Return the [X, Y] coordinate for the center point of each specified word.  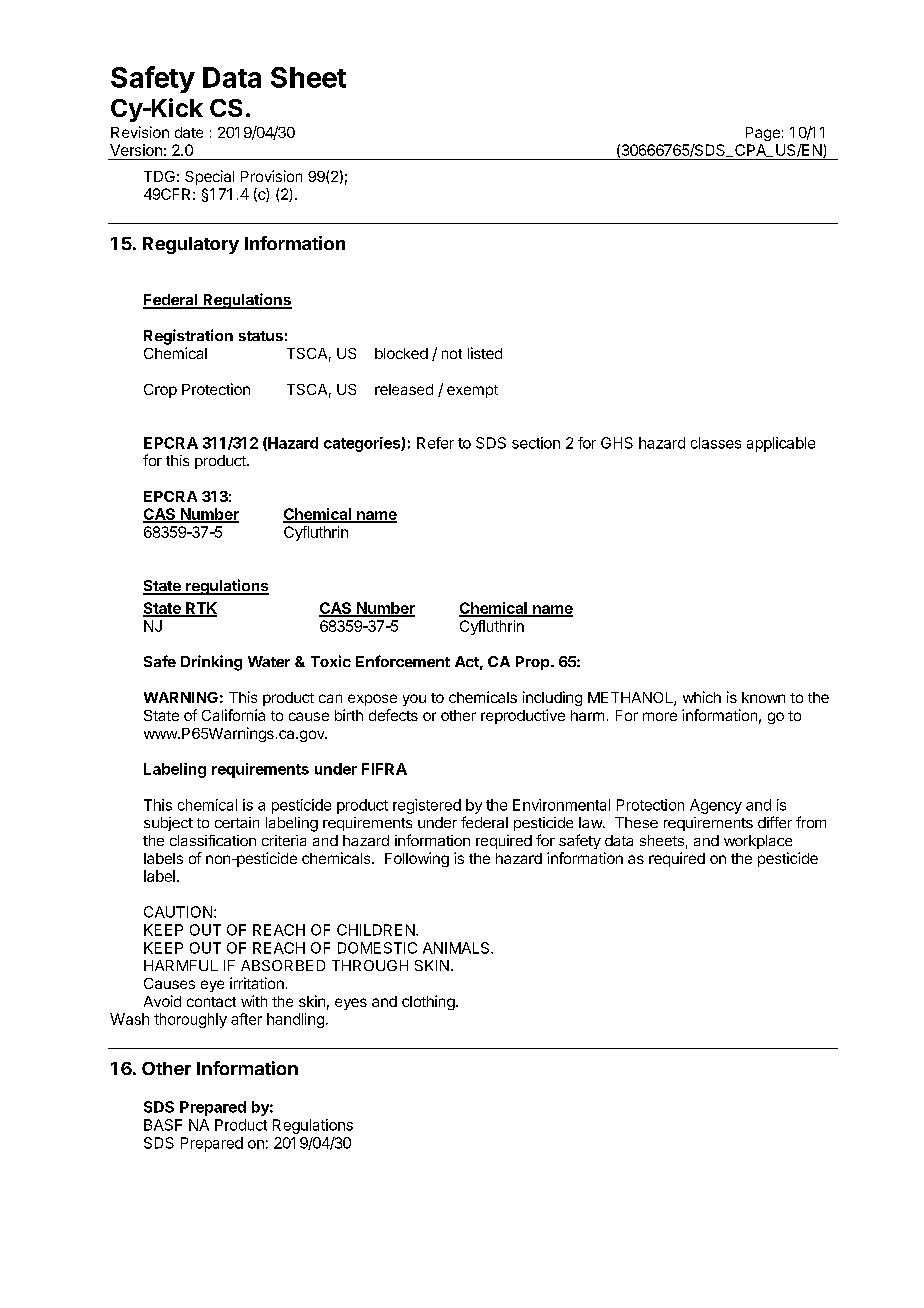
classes [716, 443]
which [702, 697]
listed [485, 353]
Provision [271, 176]
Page [763, 134]
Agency [716, 806]
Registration [188, 337]
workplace [758, 842]
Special [209, 177]
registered [427, 806]
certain [237, 822]
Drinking [211, 663]
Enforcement [403, 661]
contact [211, 1002]
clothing [429, 1002]
